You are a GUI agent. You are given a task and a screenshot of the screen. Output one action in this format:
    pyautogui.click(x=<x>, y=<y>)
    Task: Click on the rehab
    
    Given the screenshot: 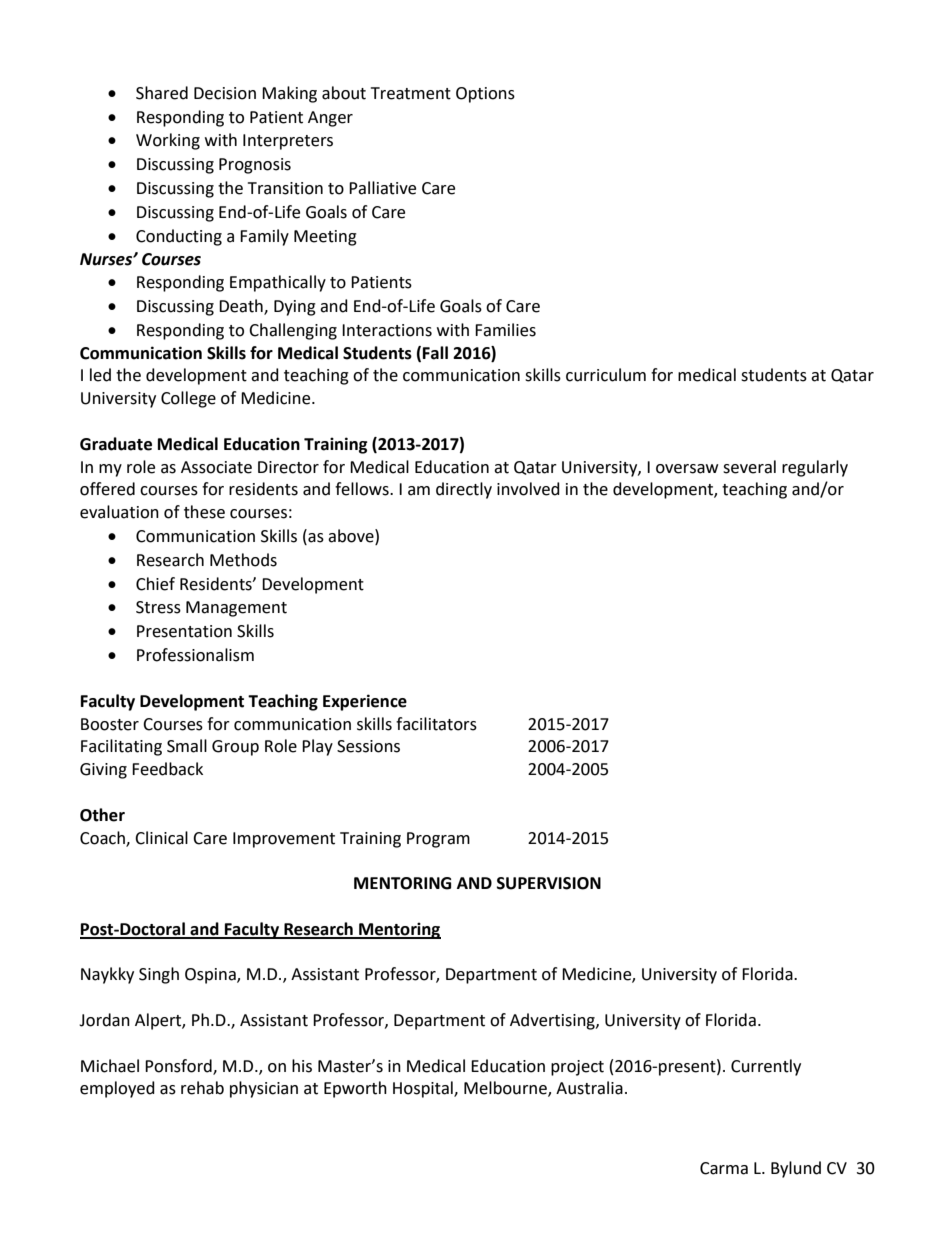 What is the action you would take?
    pyautogui.click(x=202, y=1088)
